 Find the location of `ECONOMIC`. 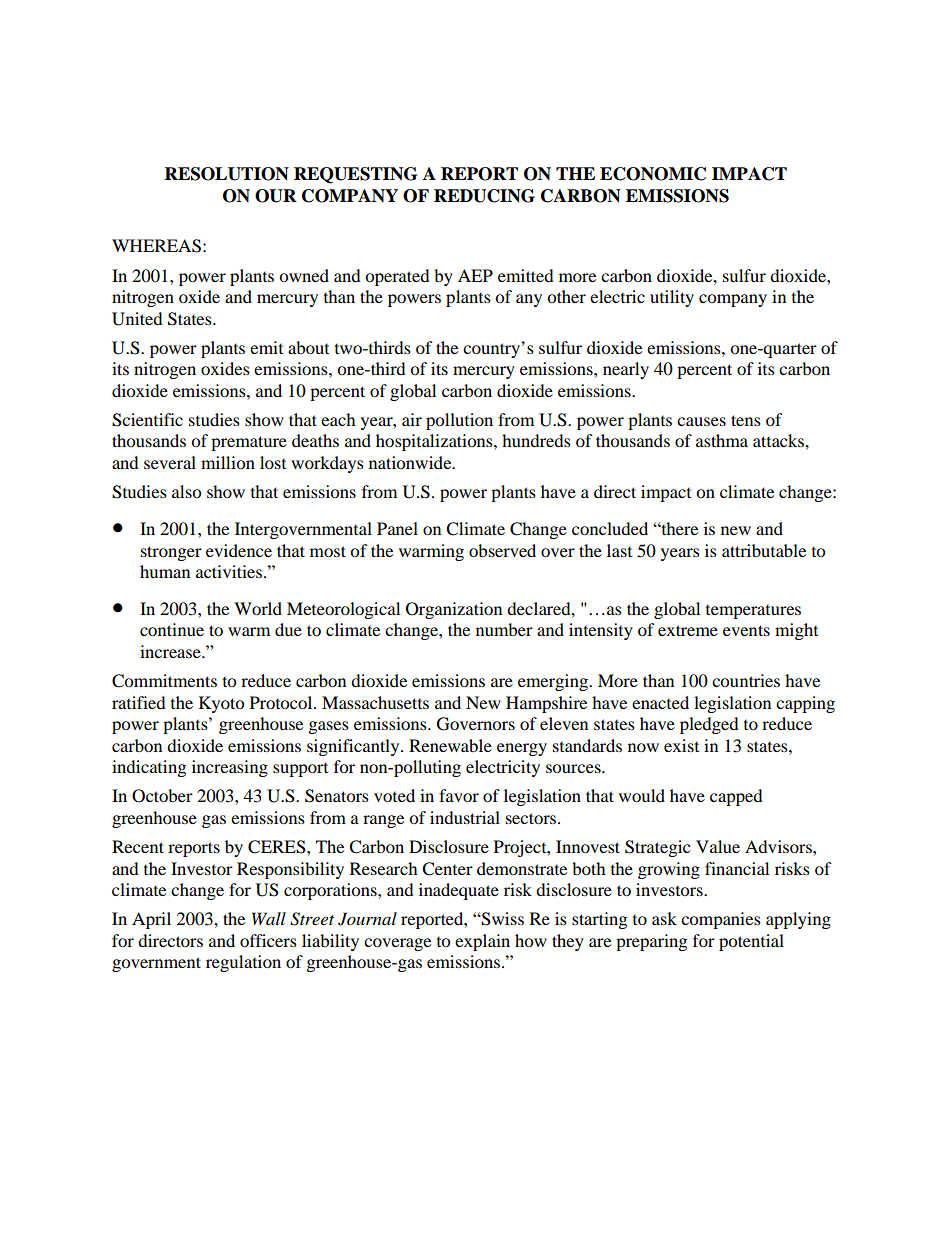

ECONOMIC is located at coordinates (653, 174).
